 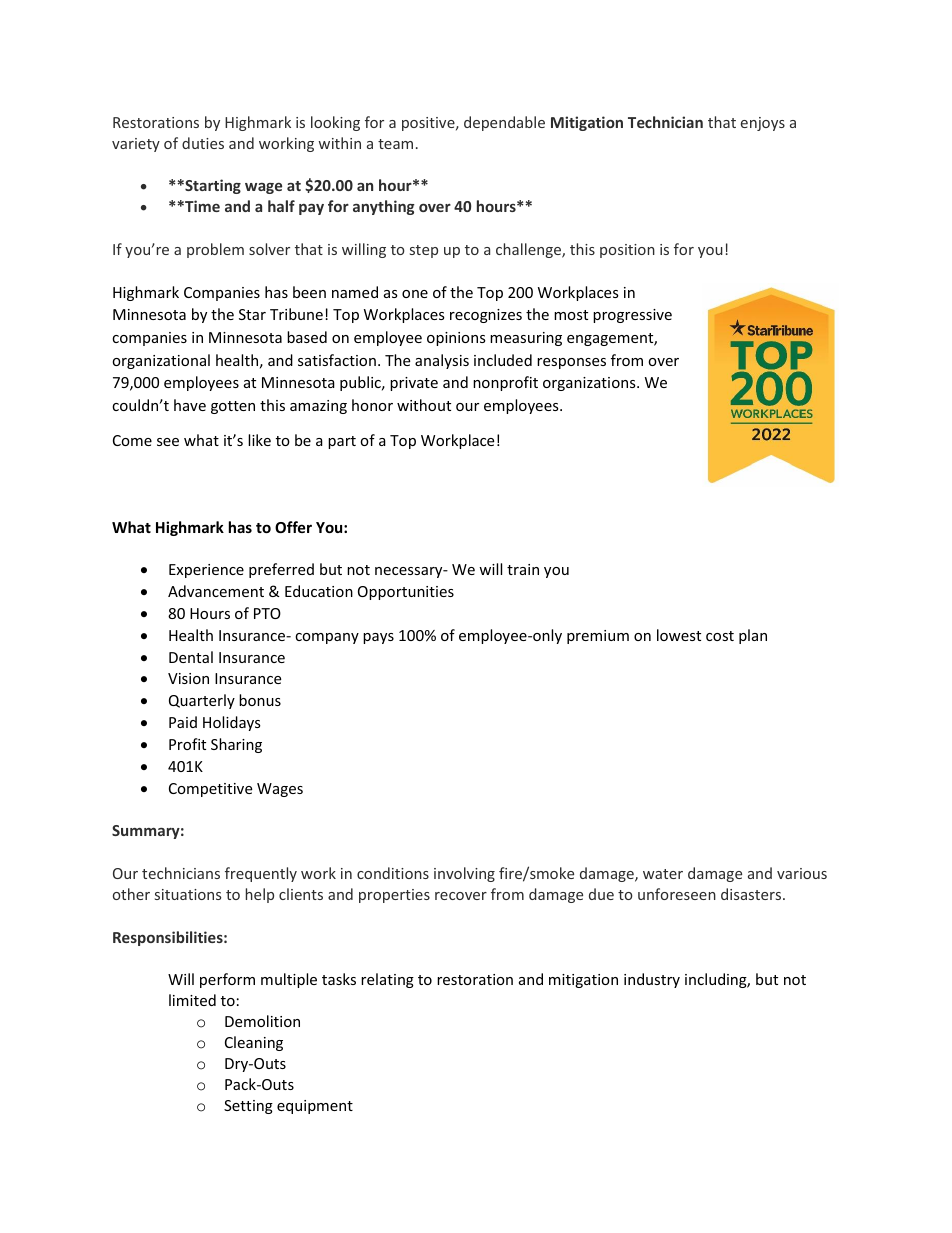 I want to click on like, so click(x=259, y=440).
